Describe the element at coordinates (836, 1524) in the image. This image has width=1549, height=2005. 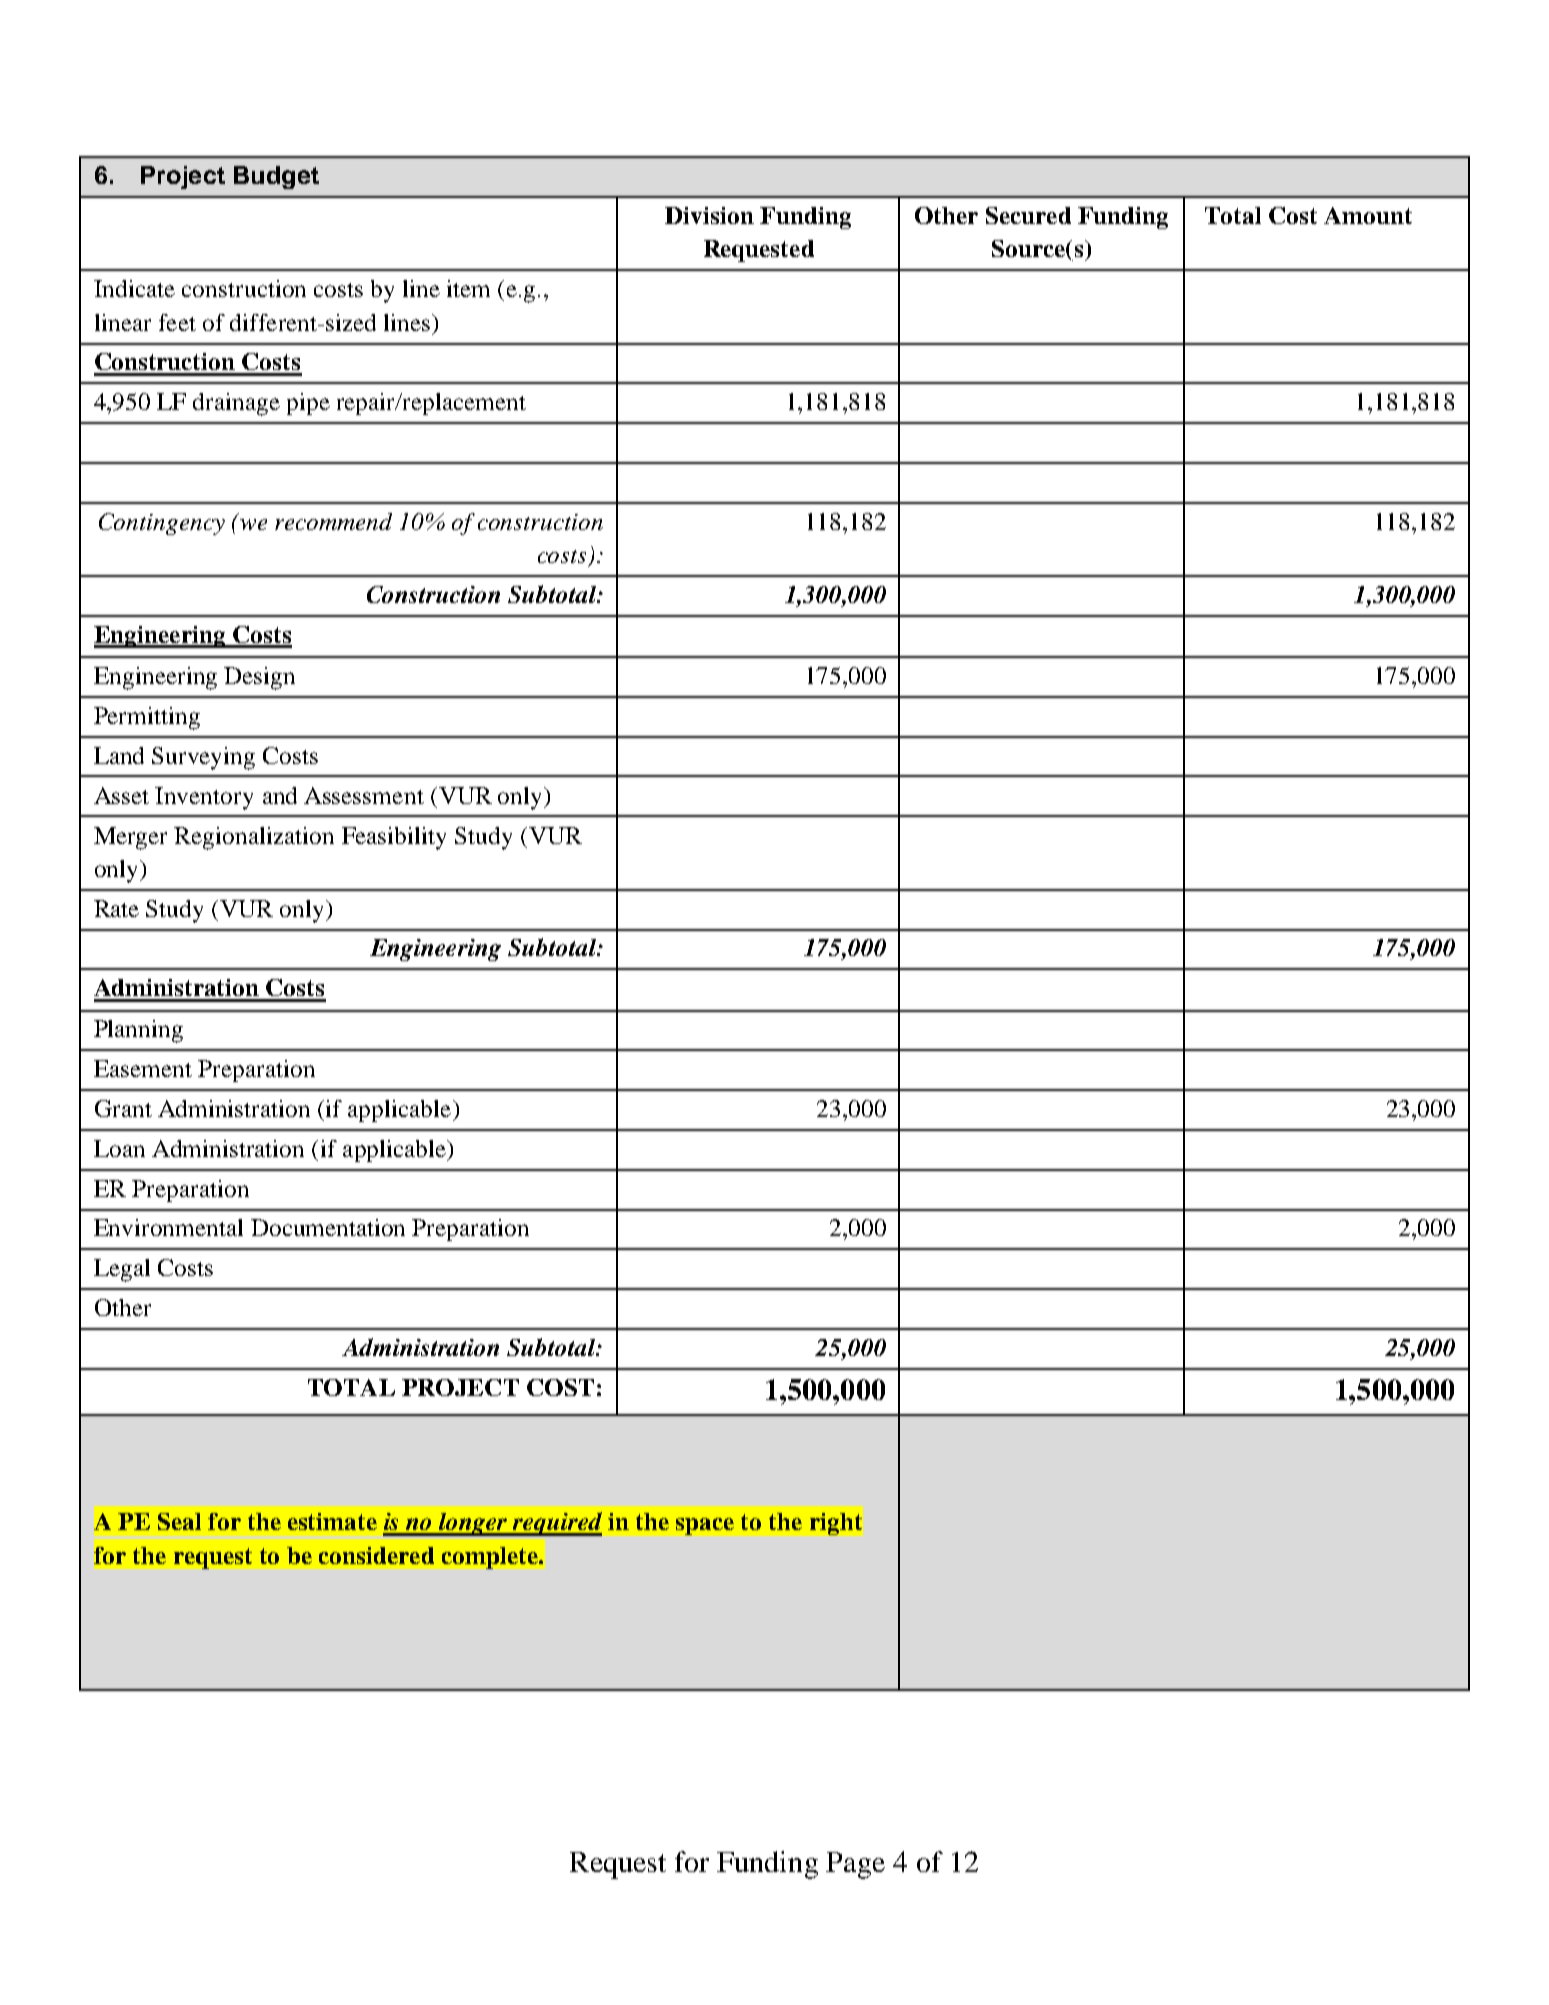
I see `right` at that location.
